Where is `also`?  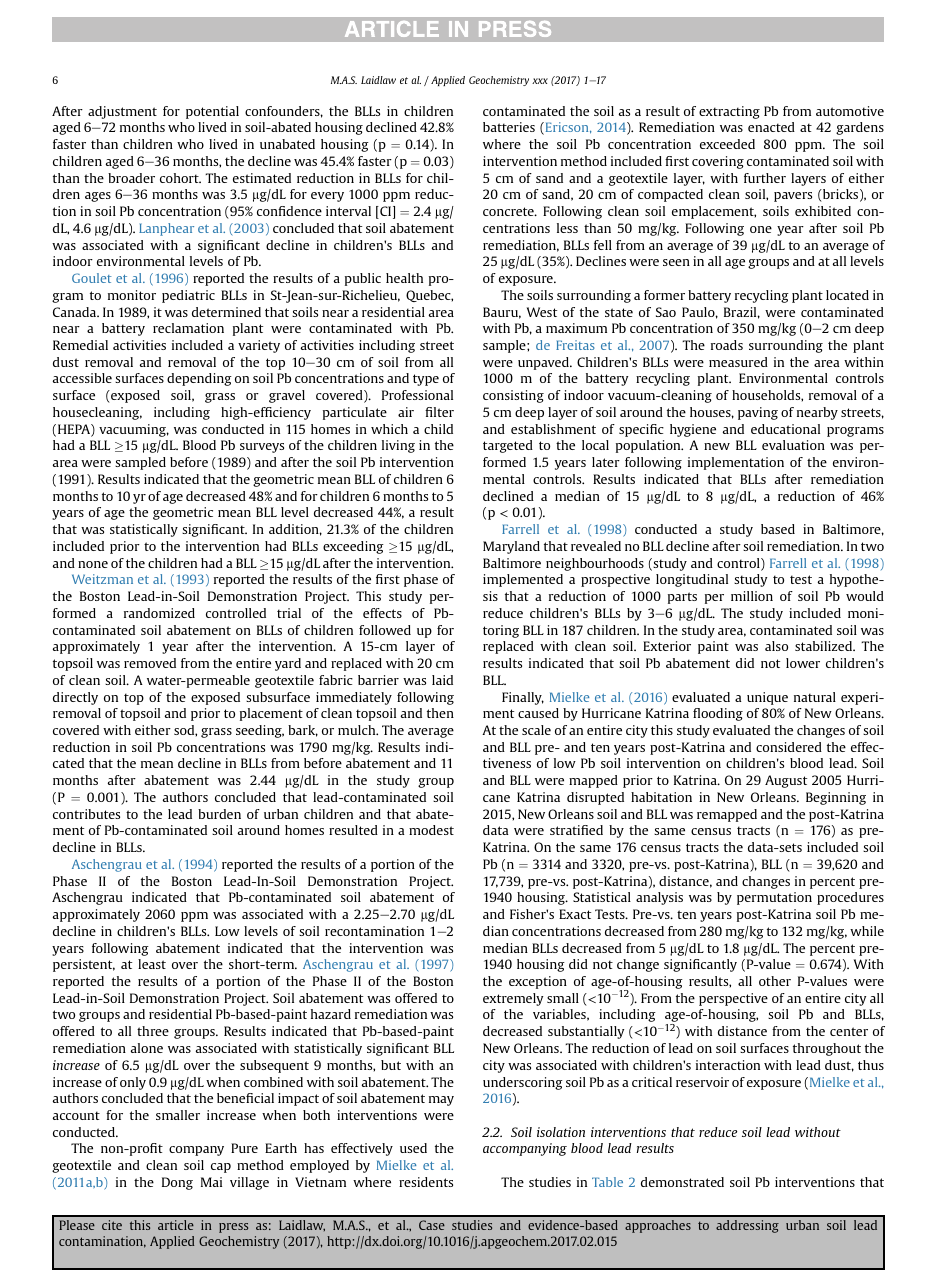
also is located at coordinates (776, 646).
